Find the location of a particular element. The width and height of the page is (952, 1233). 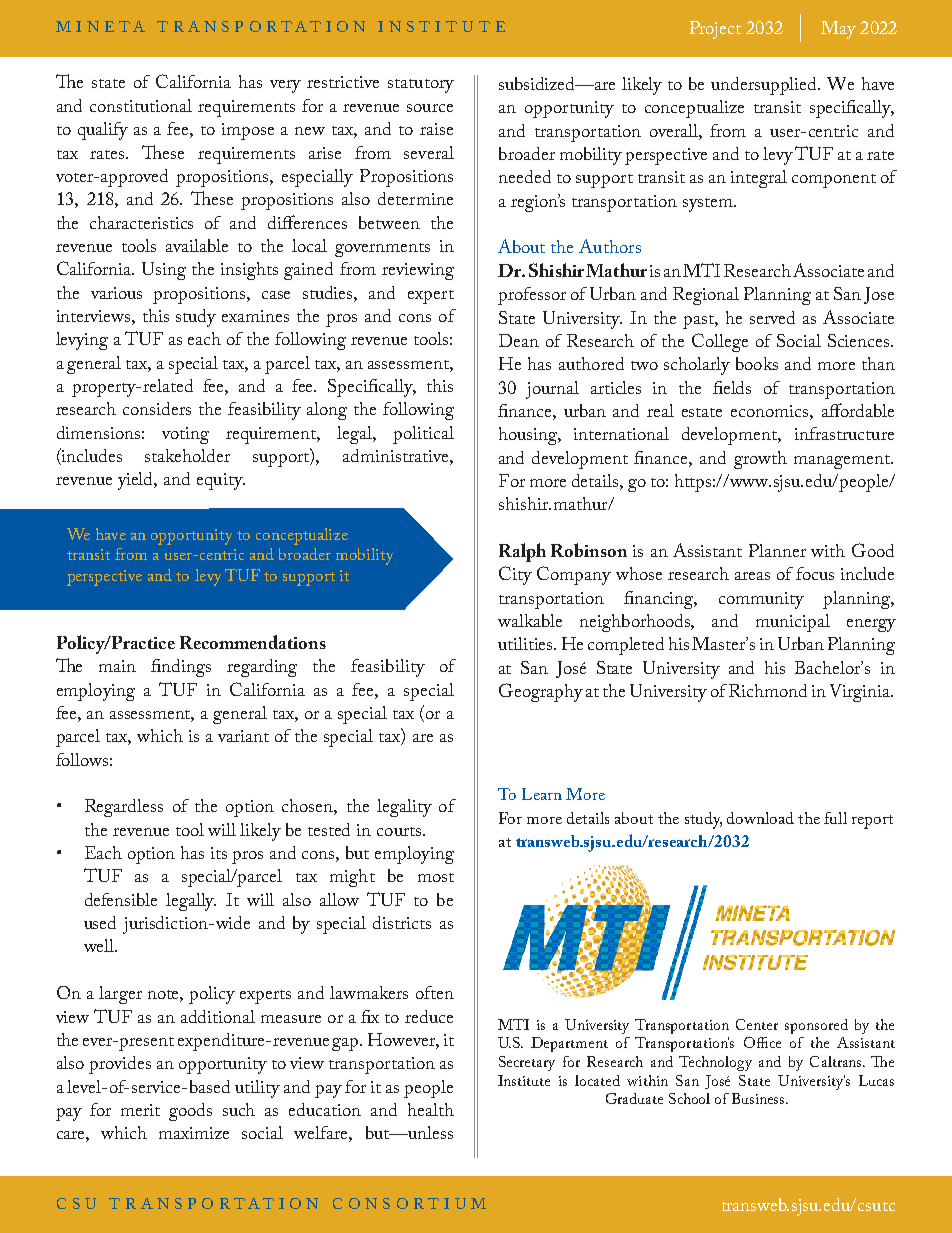

very is located at coordinates (285, 86).
